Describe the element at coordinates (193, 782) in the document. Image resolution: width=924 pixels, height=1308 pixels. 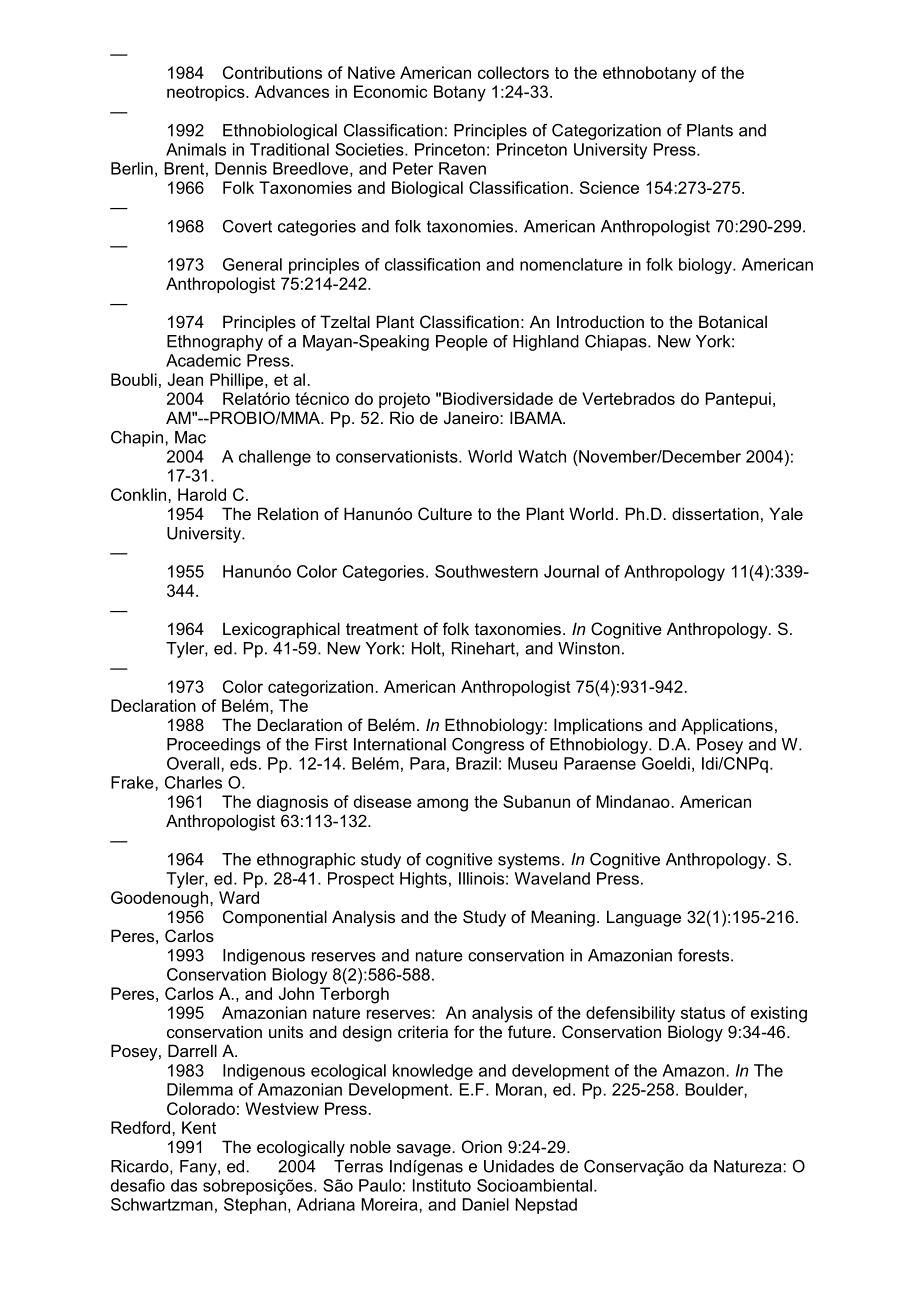
I see `Charles` at that location.
